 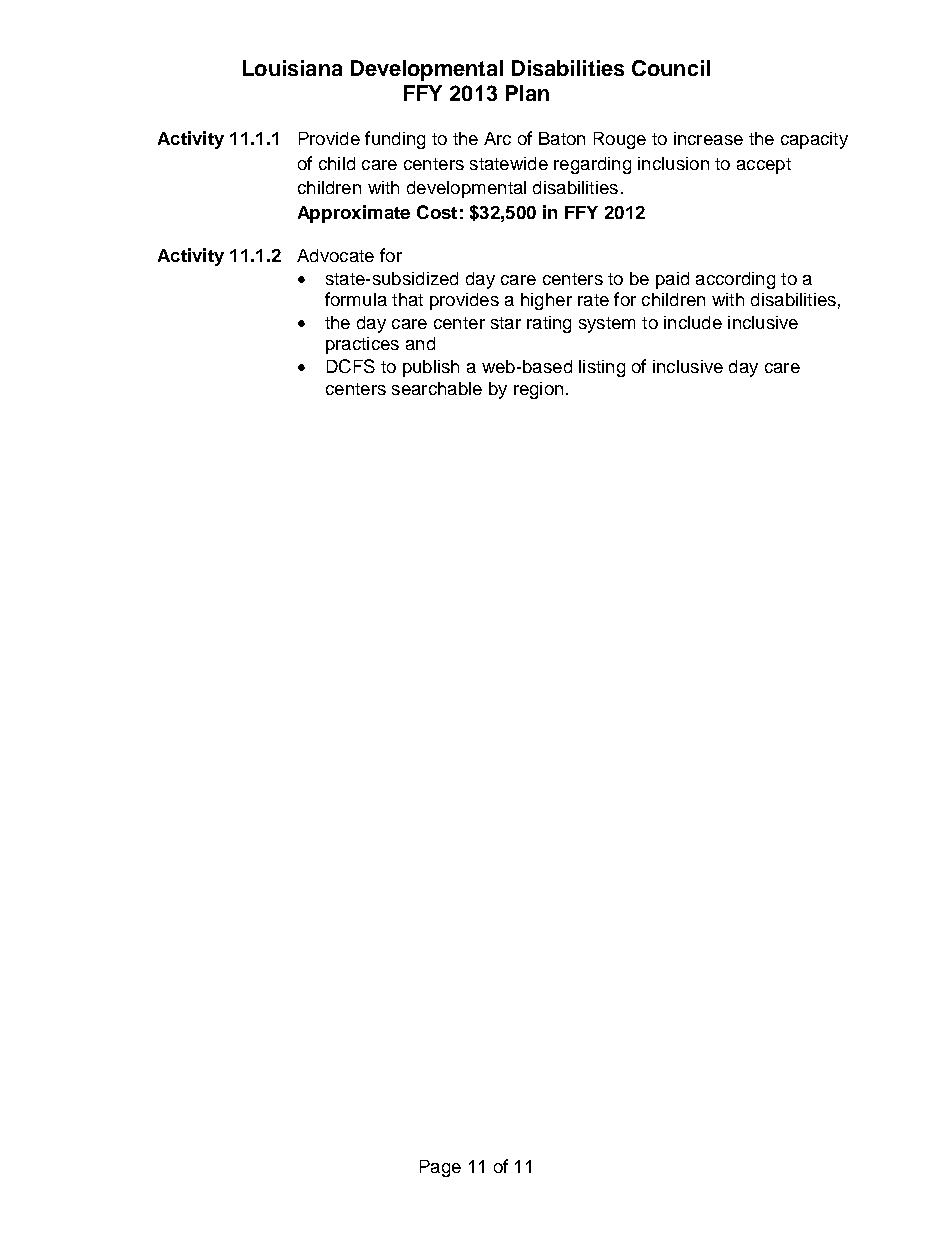 What do you see at coordinates (437, 388) in the page?
I see `searchable` at bounding box center [437, 388].
